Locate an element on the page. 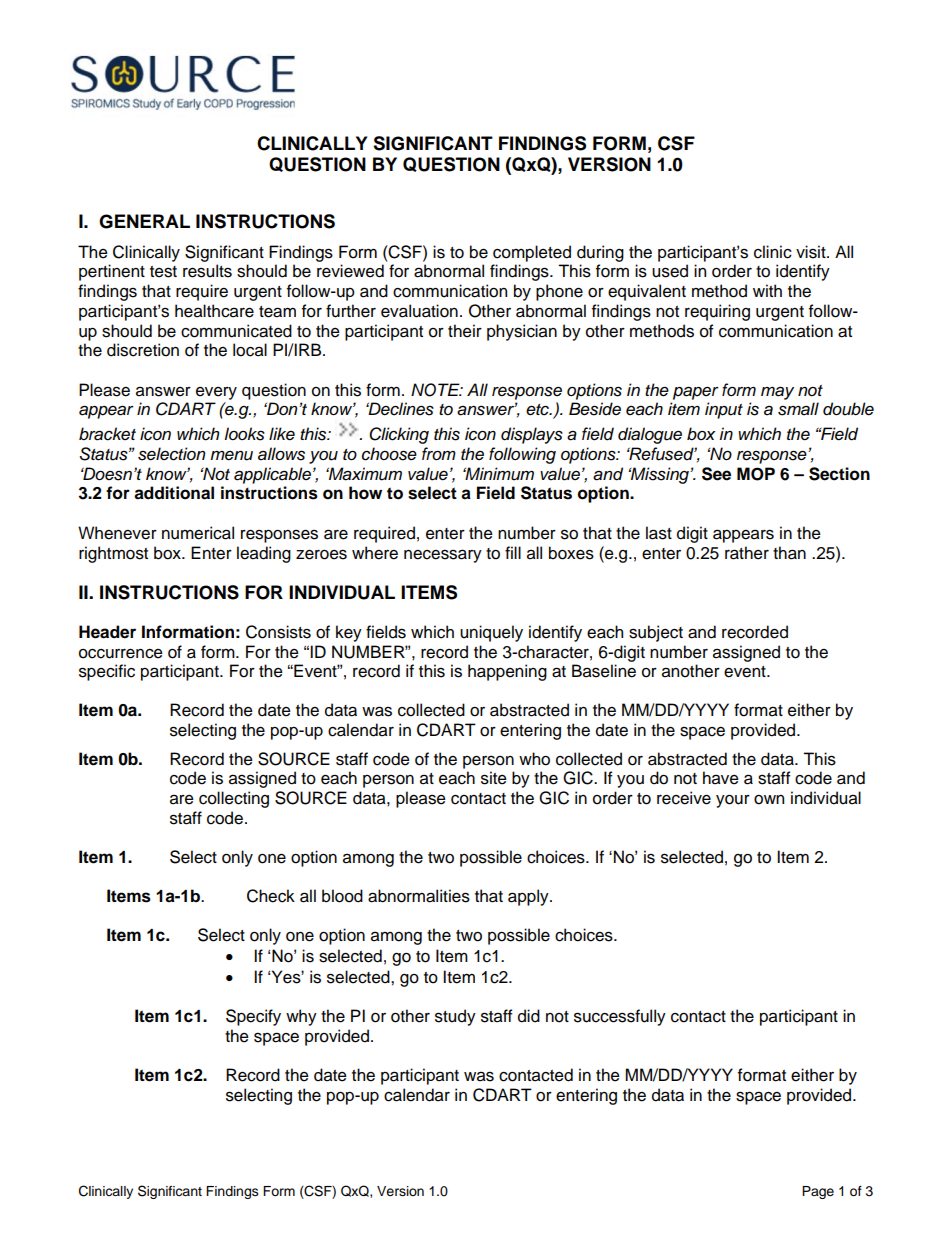 This page has height=1233, width=952. study is located at coordinates (455, 1017).
